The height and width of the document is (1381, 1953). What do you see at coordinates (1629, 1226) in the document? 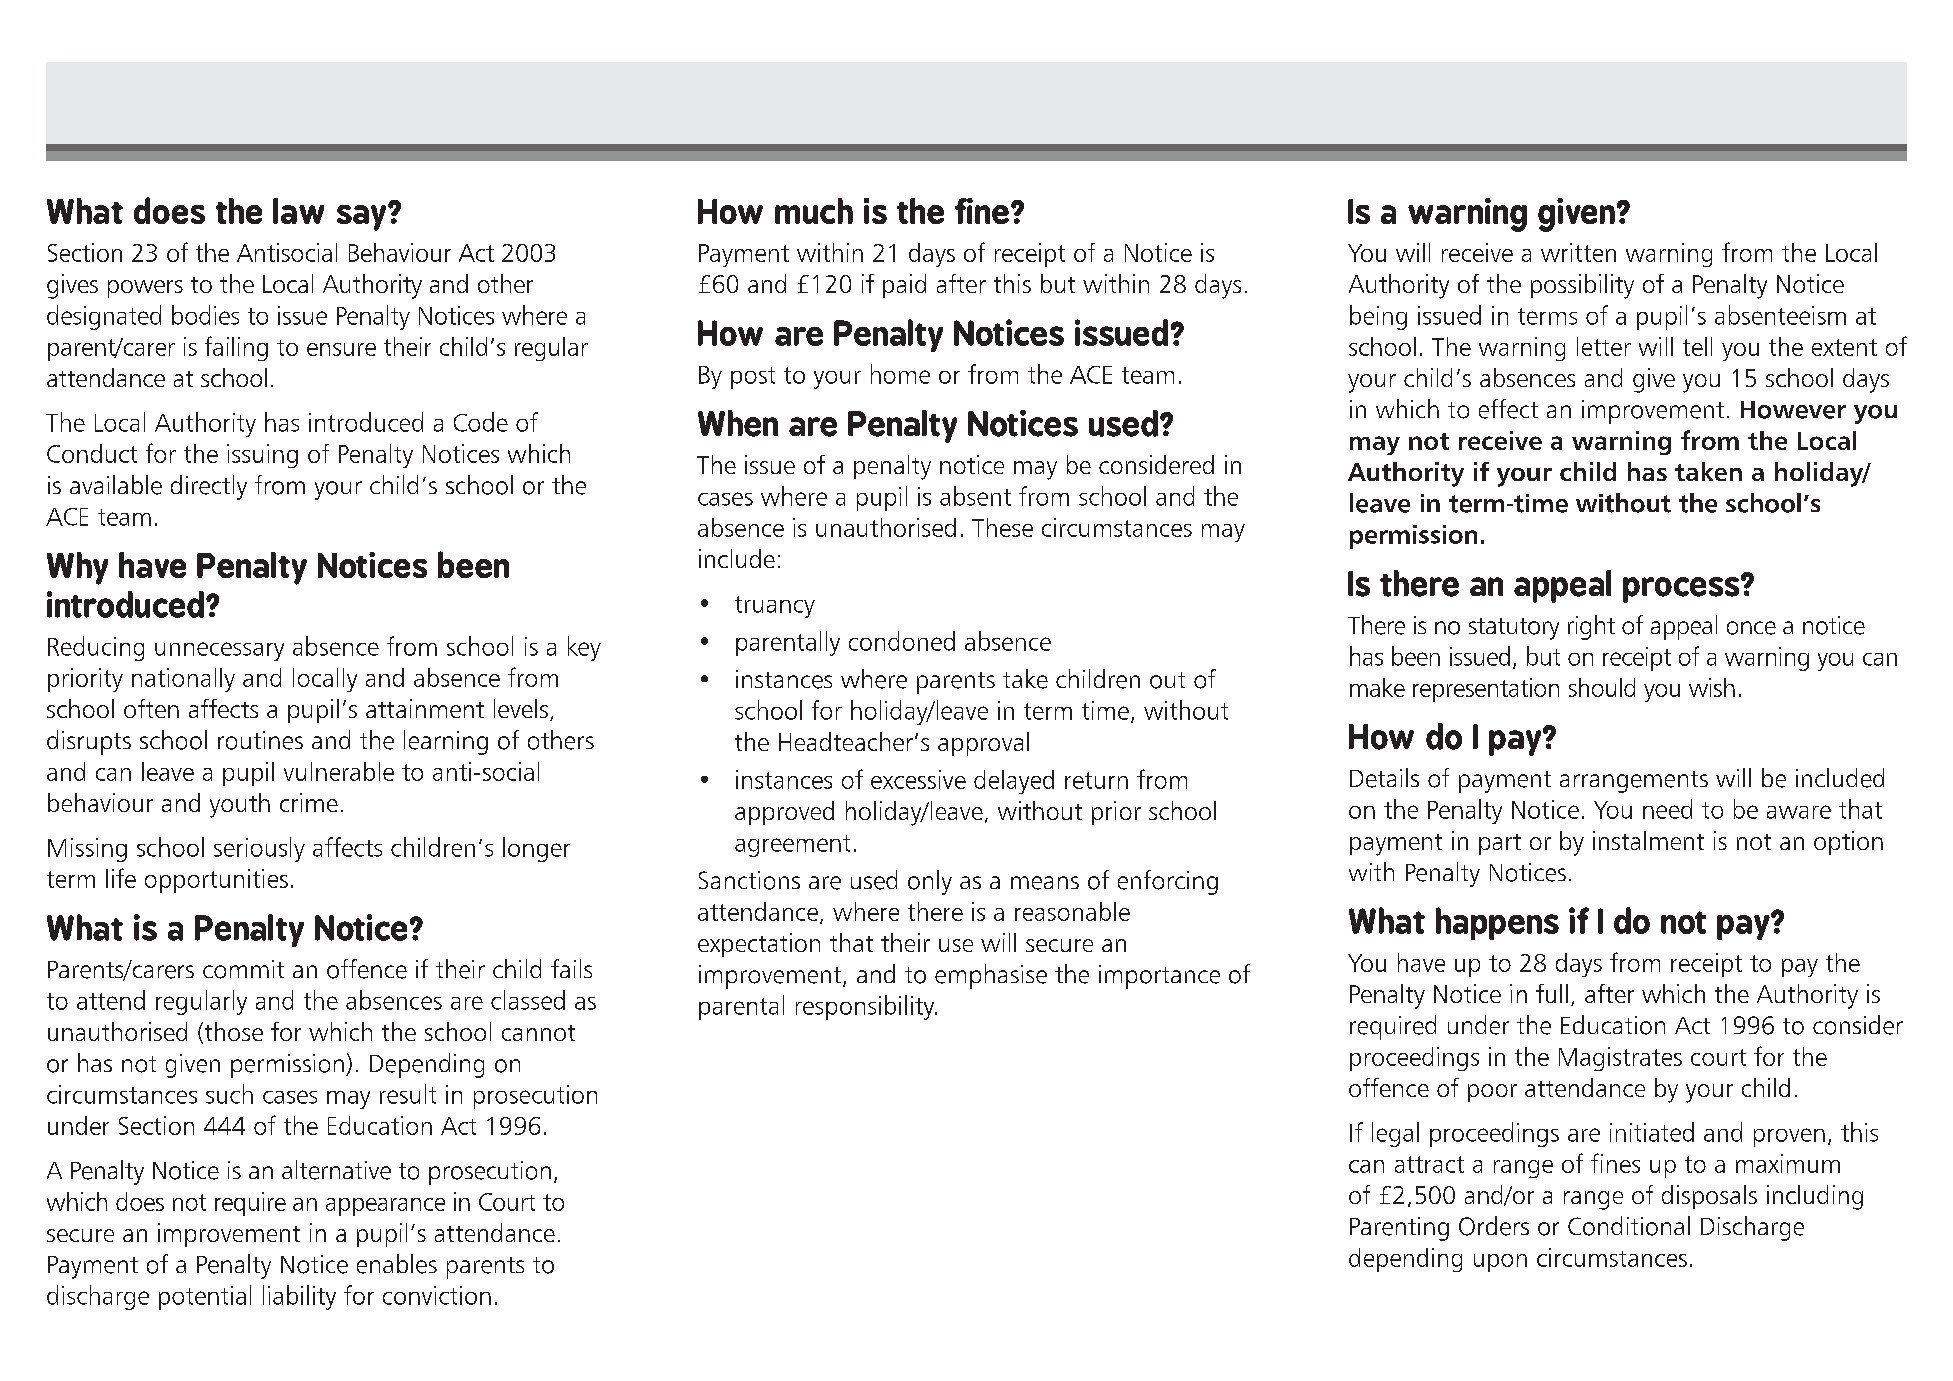
I see `Conditional` at bounding box center [1629, 1226].
